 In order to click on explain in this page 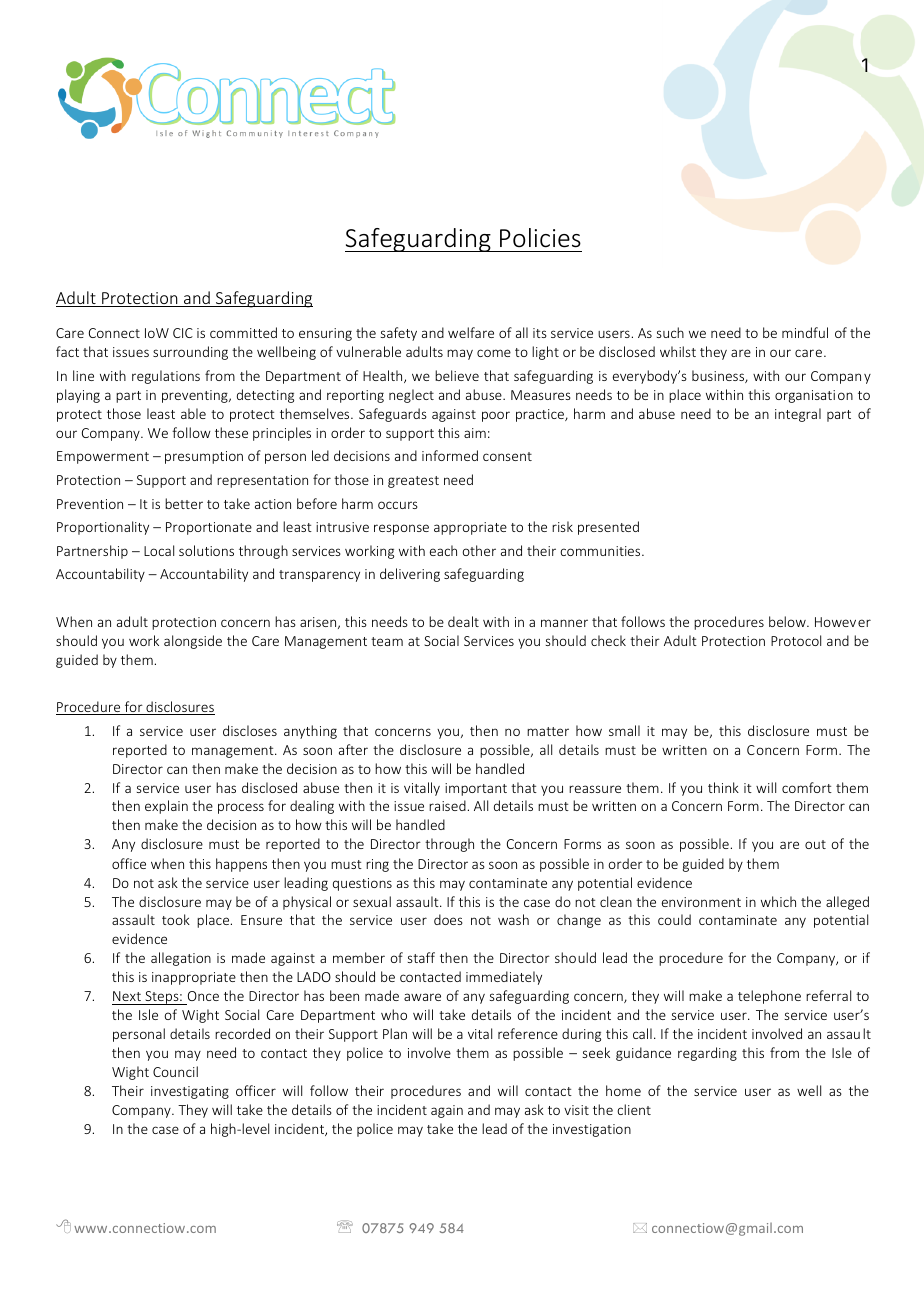, I will do `click(166, 807)`.
